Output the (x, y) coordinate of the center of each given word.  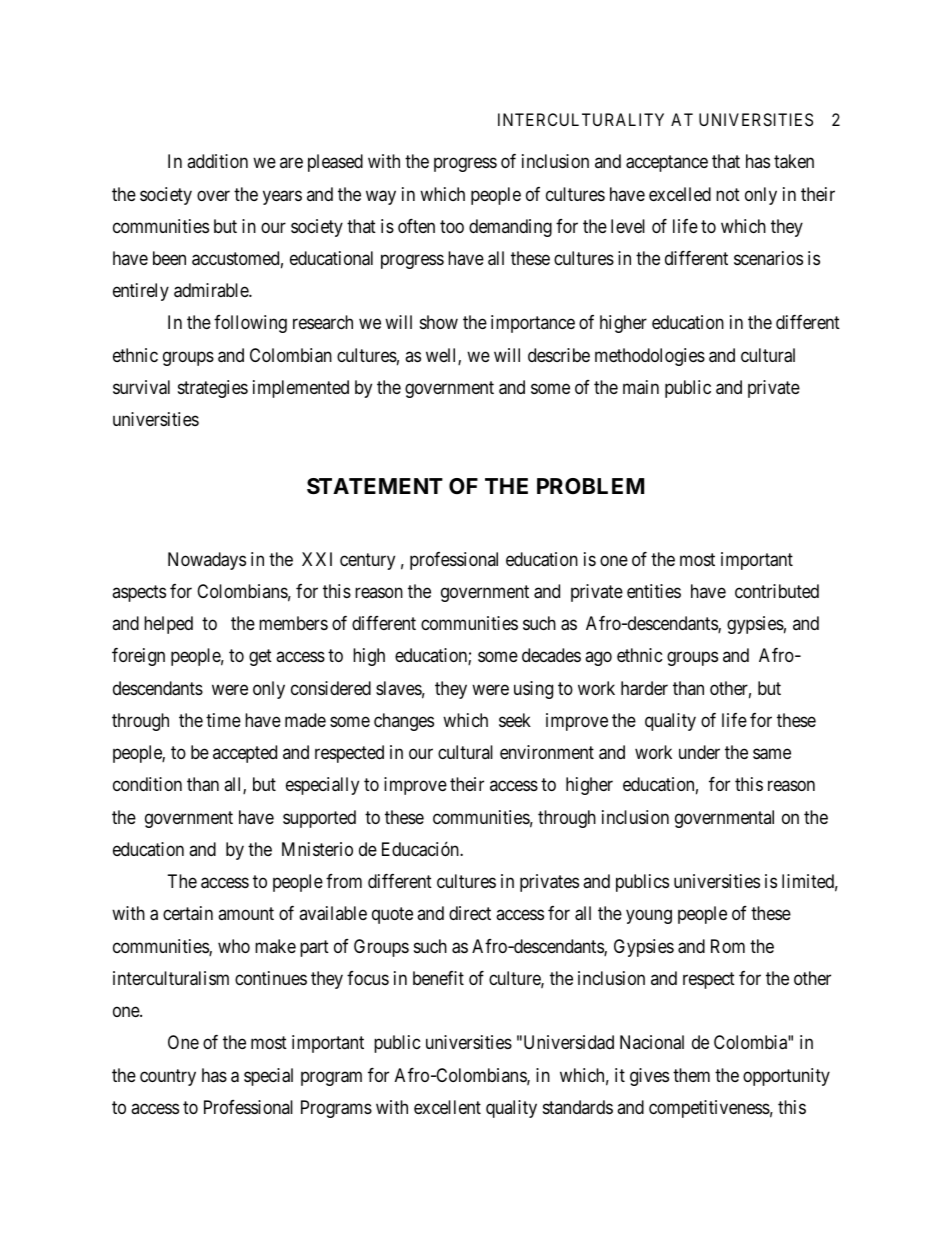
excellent (447, 1107)
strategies (213, 389)
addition (217, 161)
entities (654, 591)
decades (551, 655)
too (452, 226)
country (168, 1077)
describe (559, 355)
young (649, 917)
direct (470, 913)
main (641, 387)
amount (246, 913)
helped (168, 625)
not (728, 194)
